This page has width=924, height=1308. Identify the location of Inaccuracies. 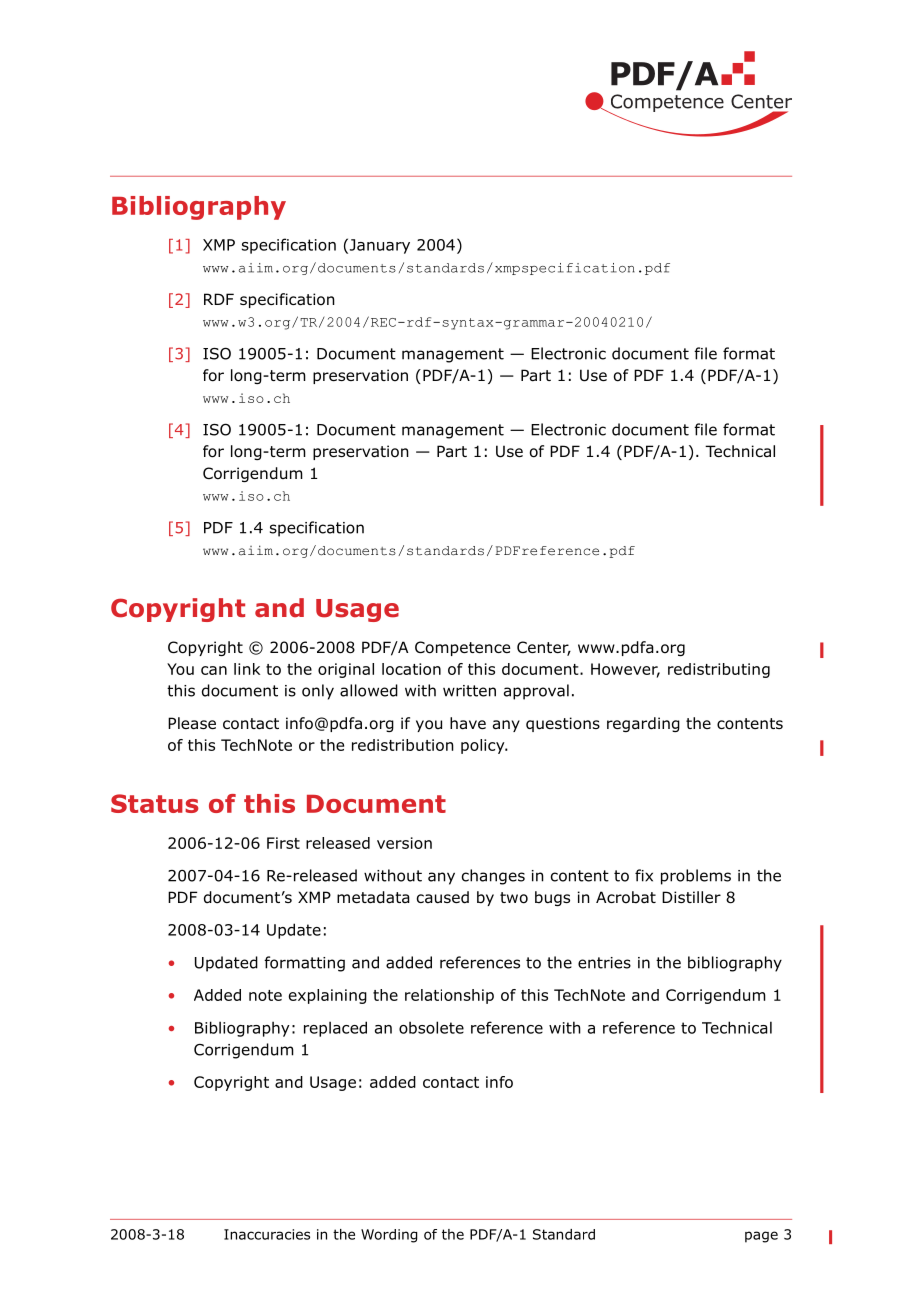
(267, 1234).
